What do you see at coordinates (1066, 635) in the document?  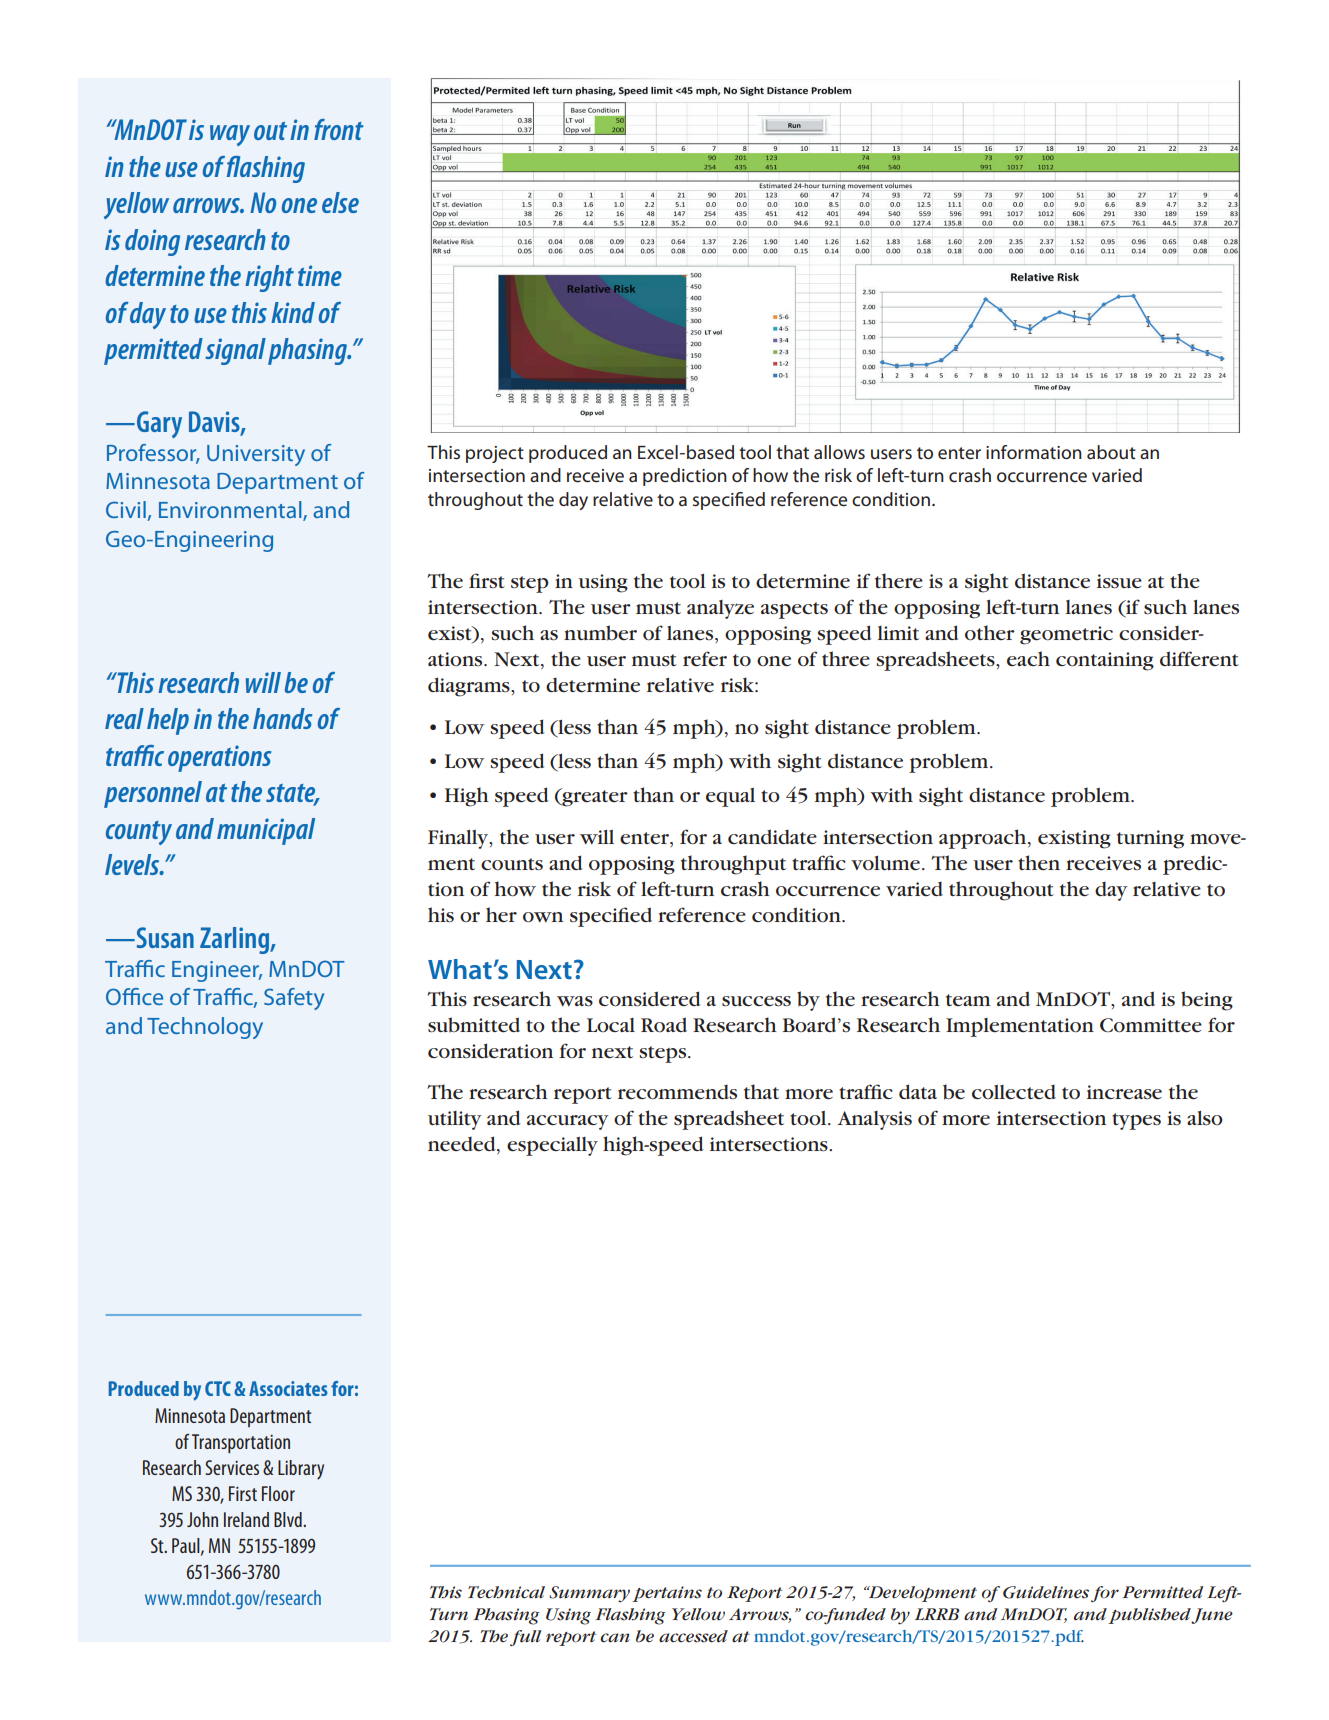 I see `geometric` at bounding box center [1066, 635].
